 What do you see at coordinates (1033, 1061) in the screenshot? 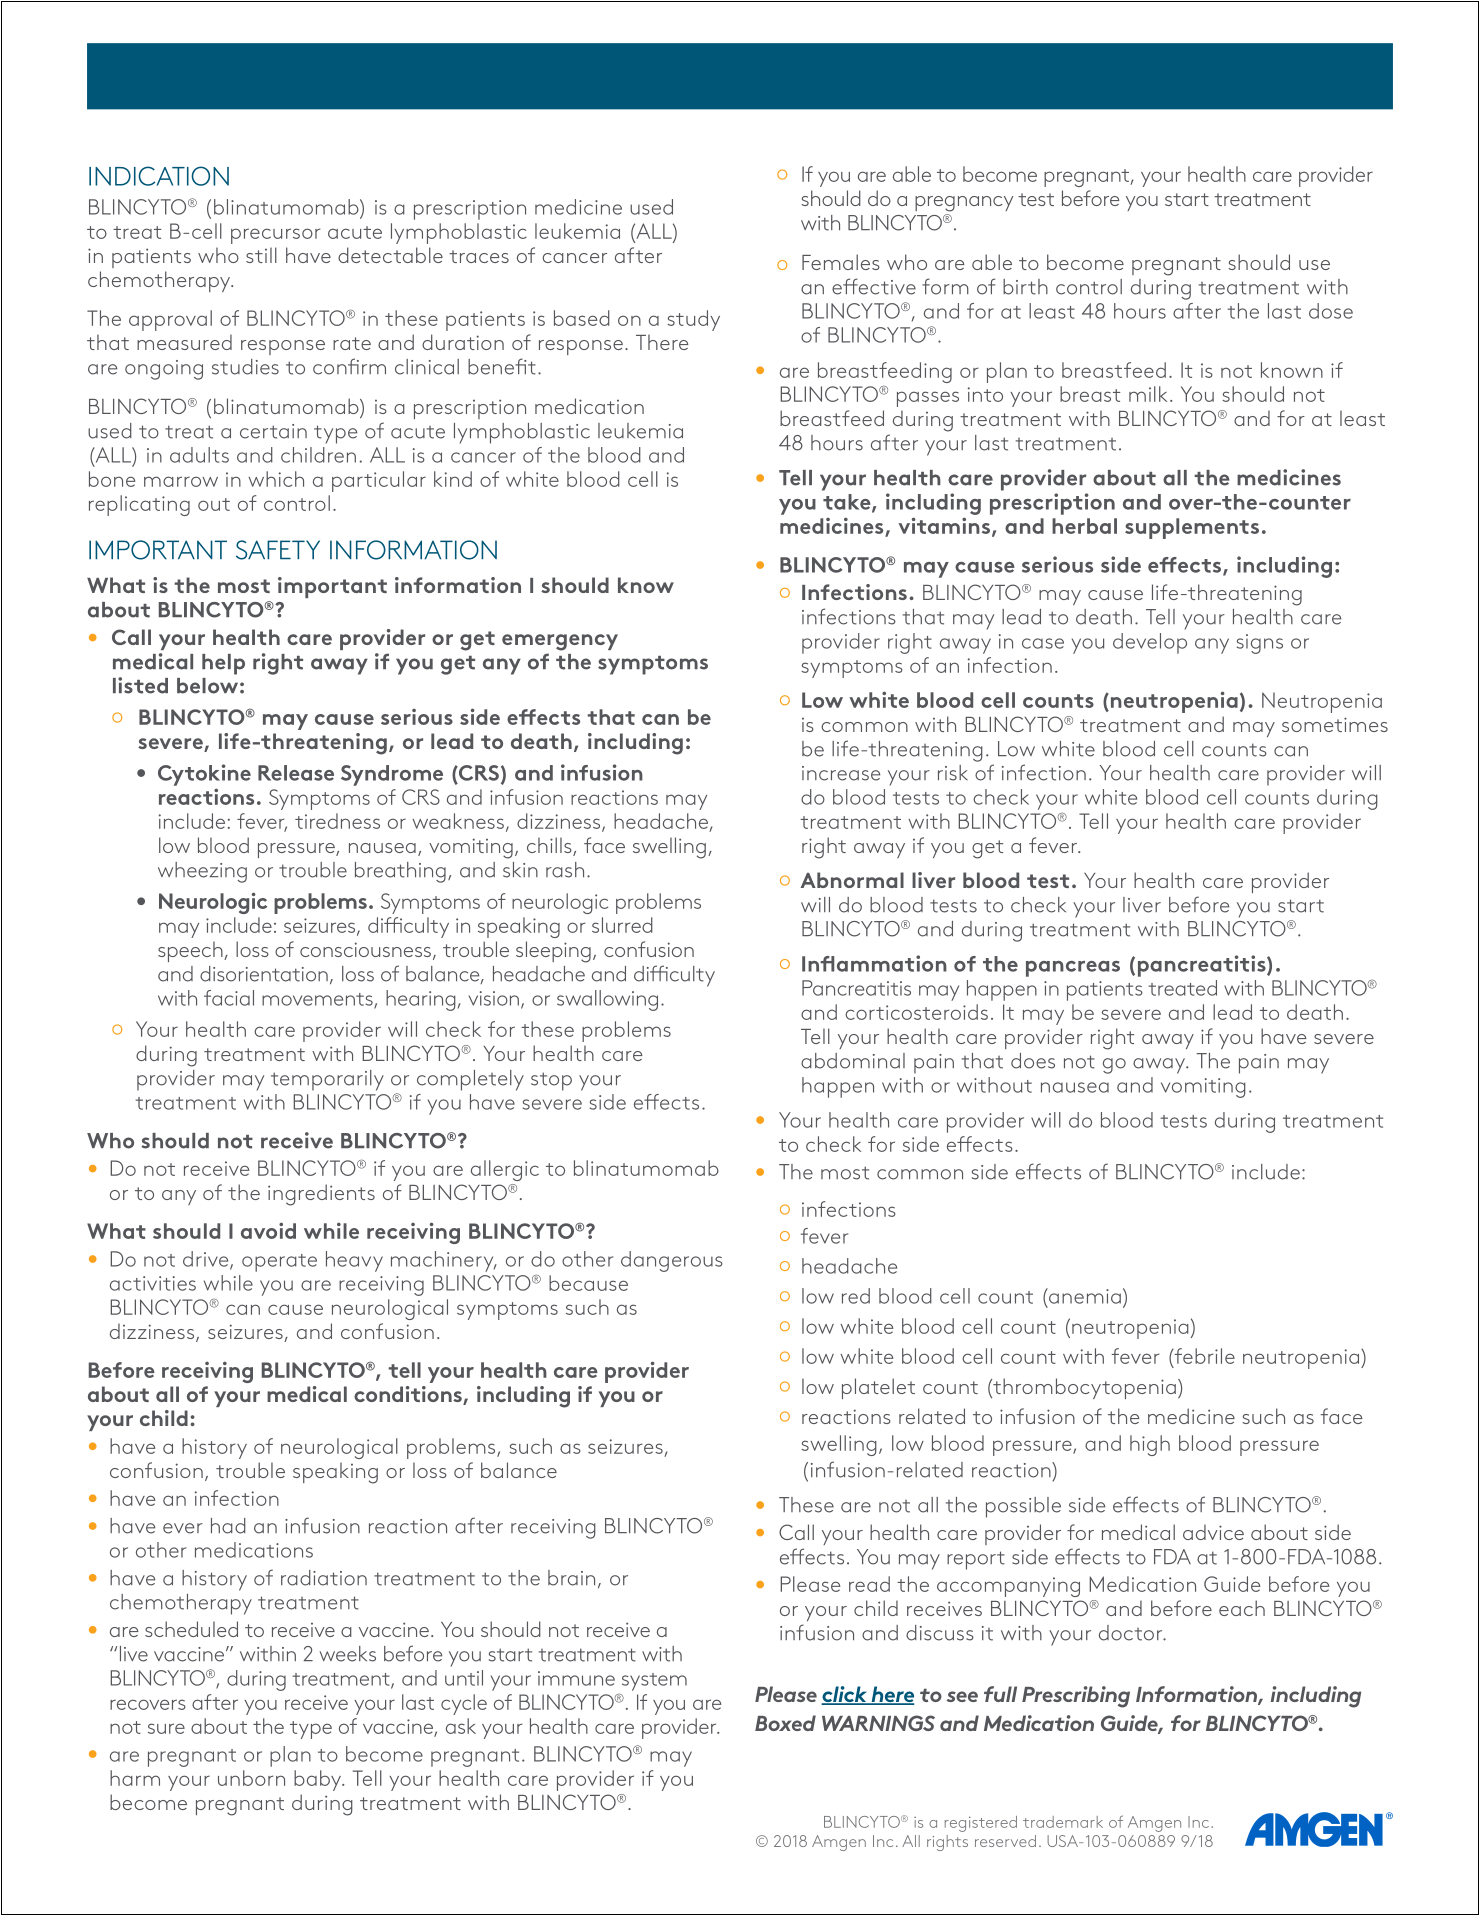
I see `does` at bounding box center [1033, 1061].
